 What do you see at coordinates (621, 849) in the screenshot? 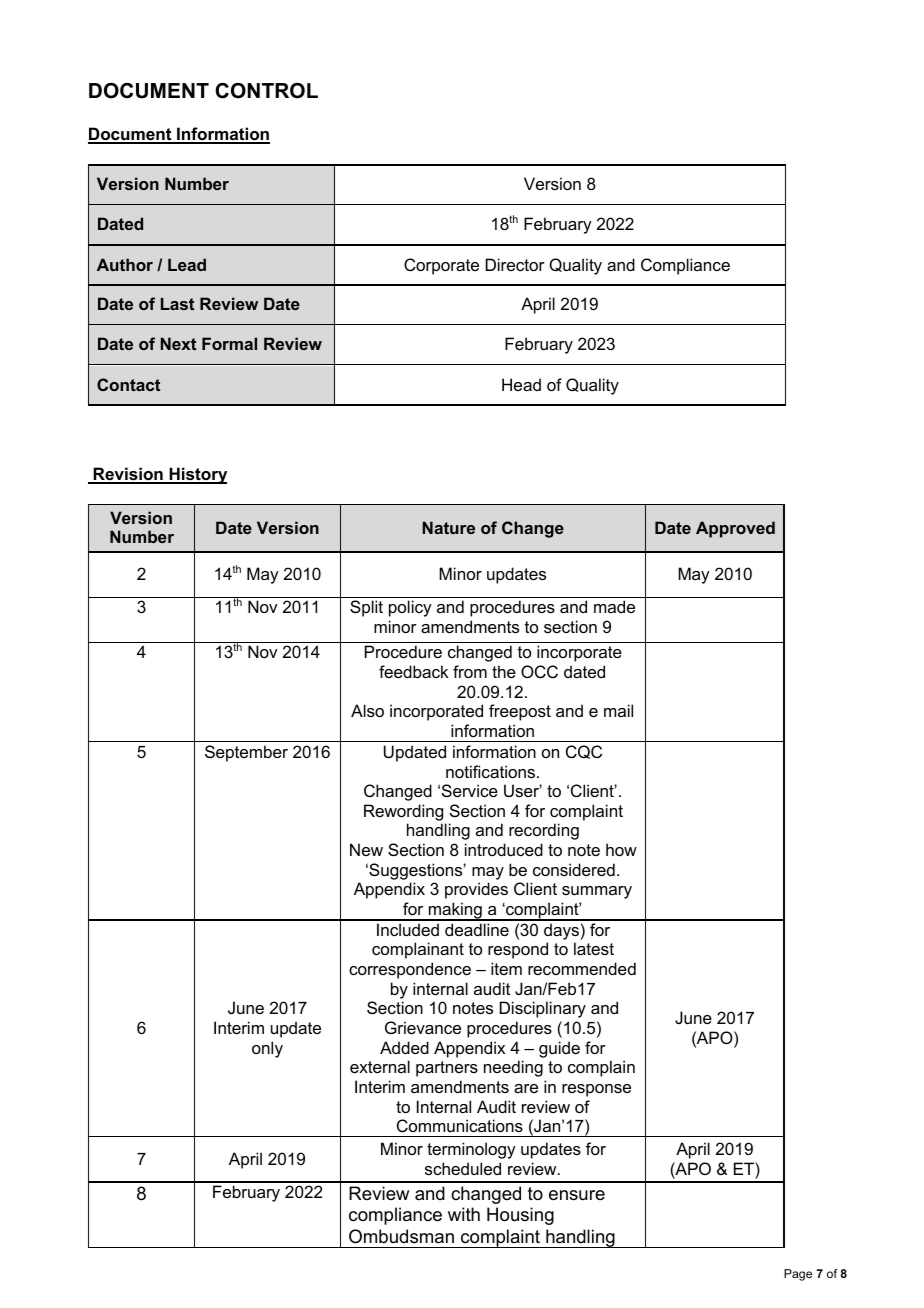
I see `how` at bounding box center [621, 849].
